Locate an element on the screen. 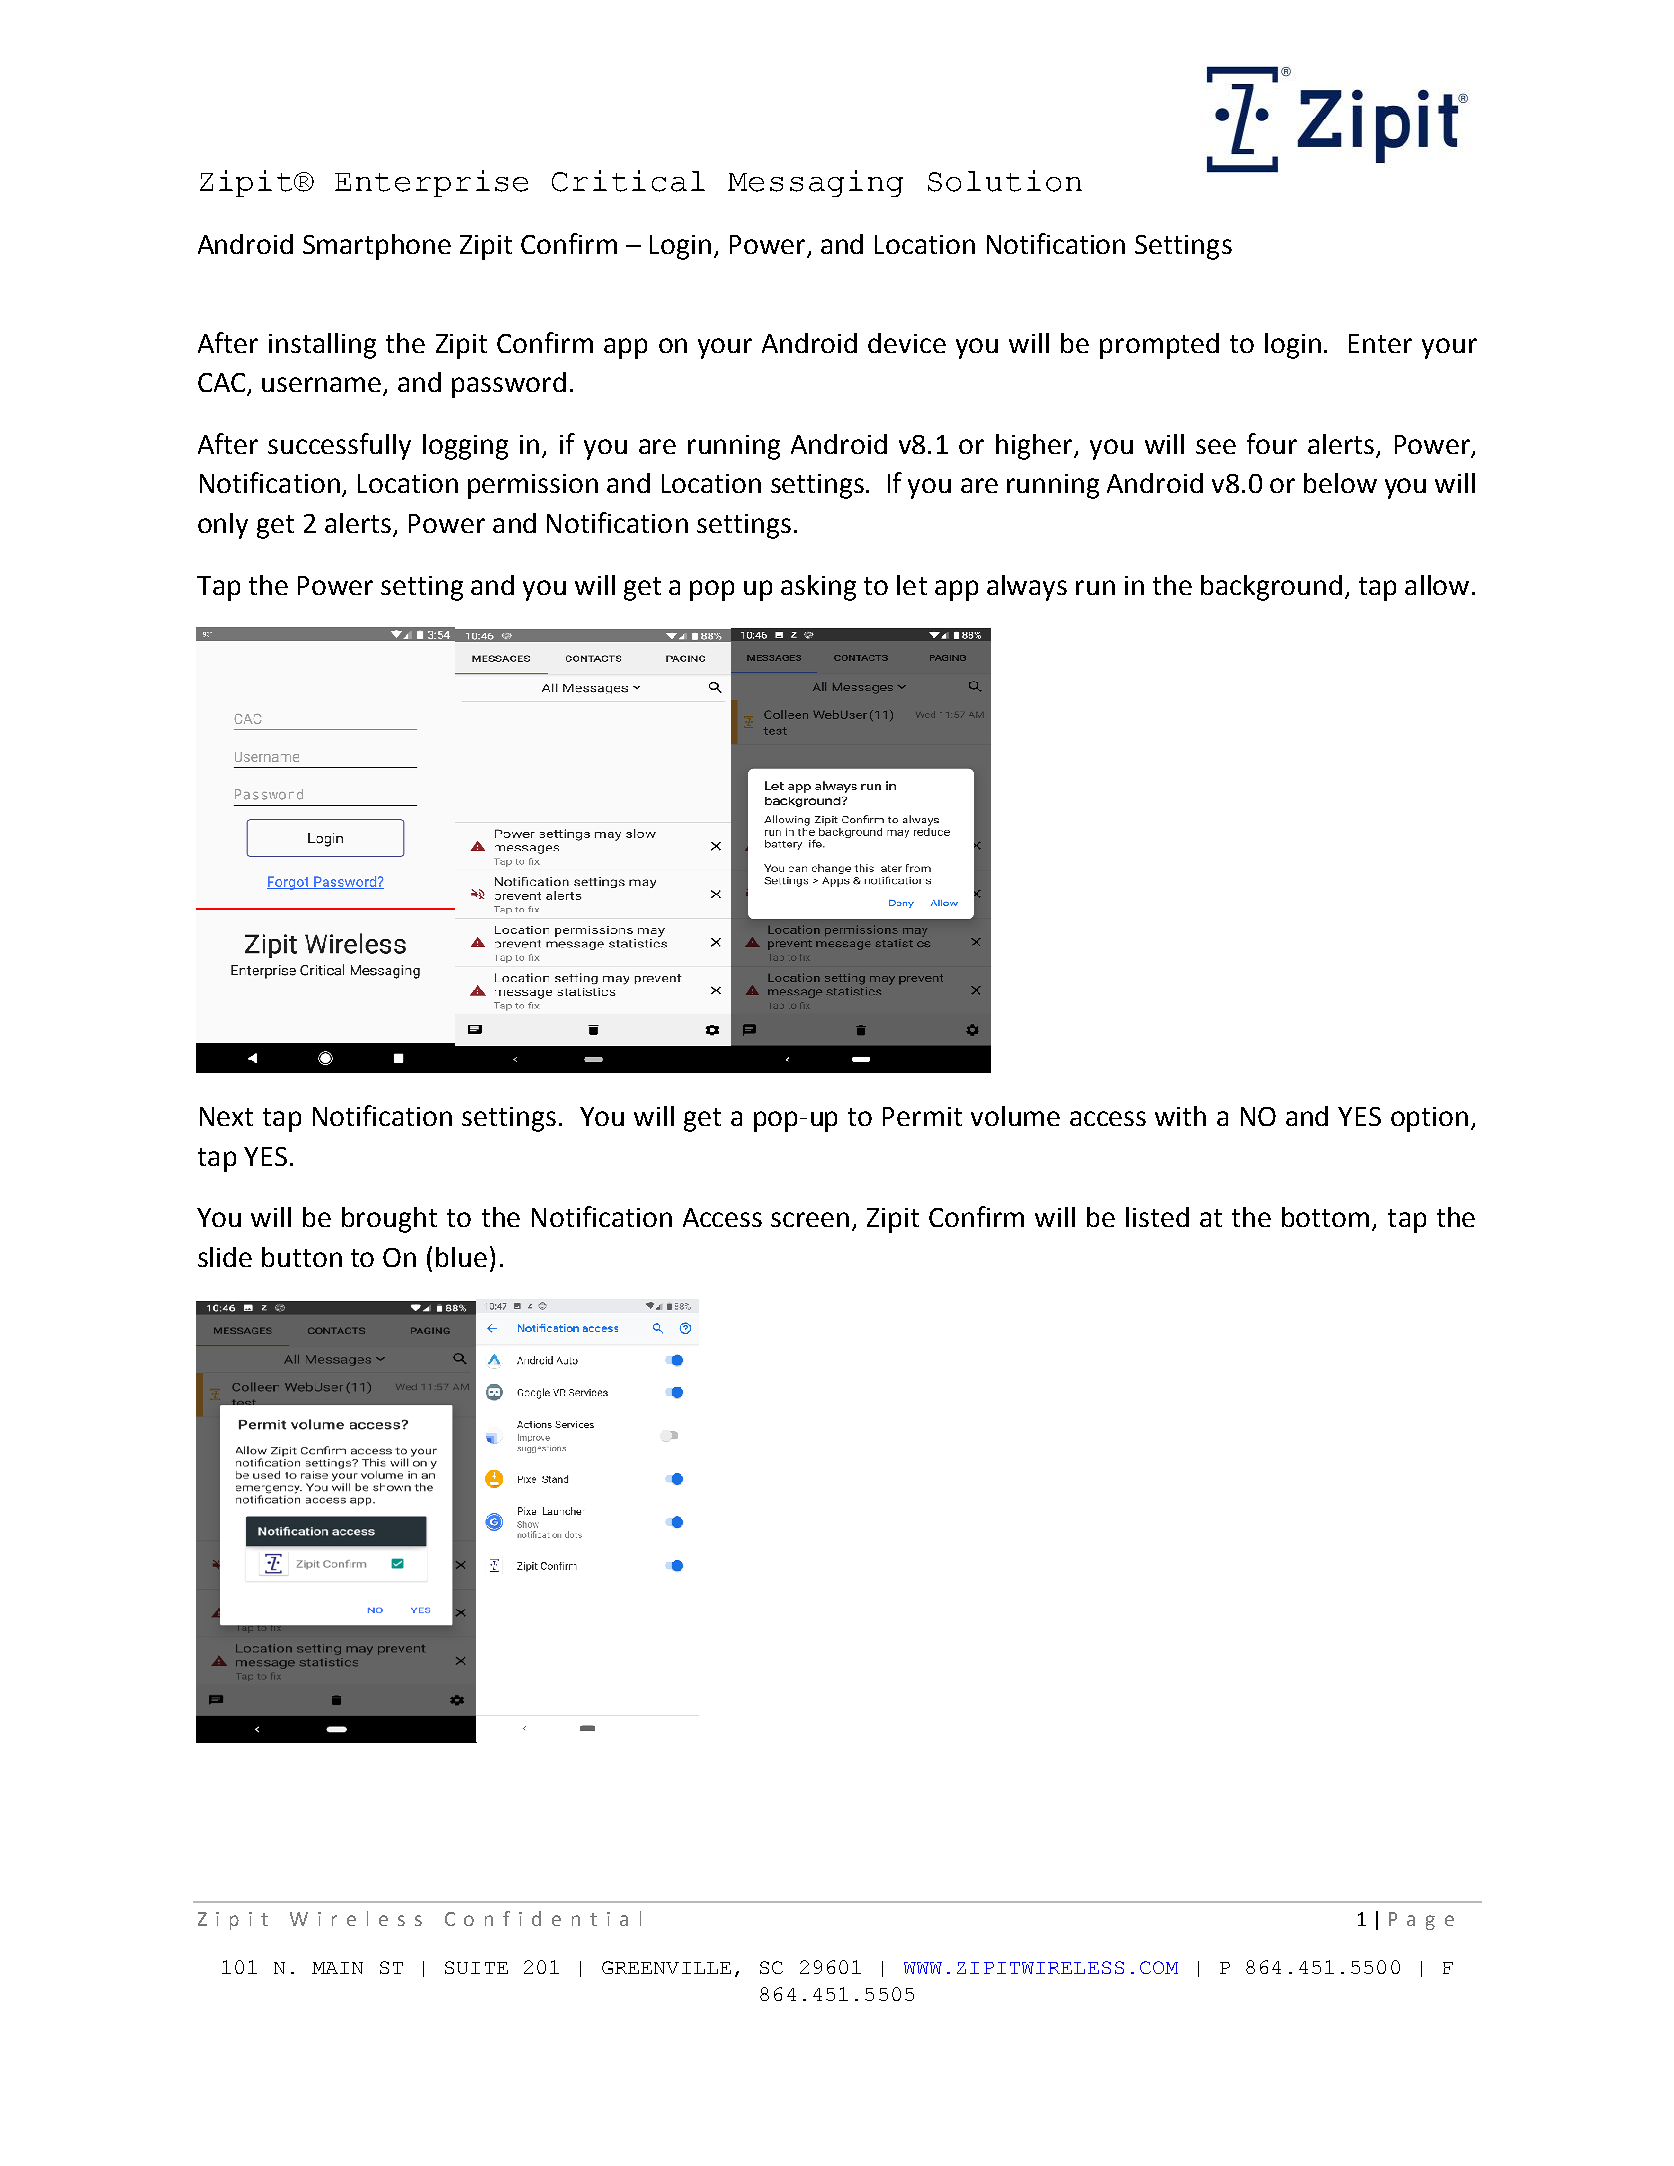  with is located at coordinates (1180, 1116).
